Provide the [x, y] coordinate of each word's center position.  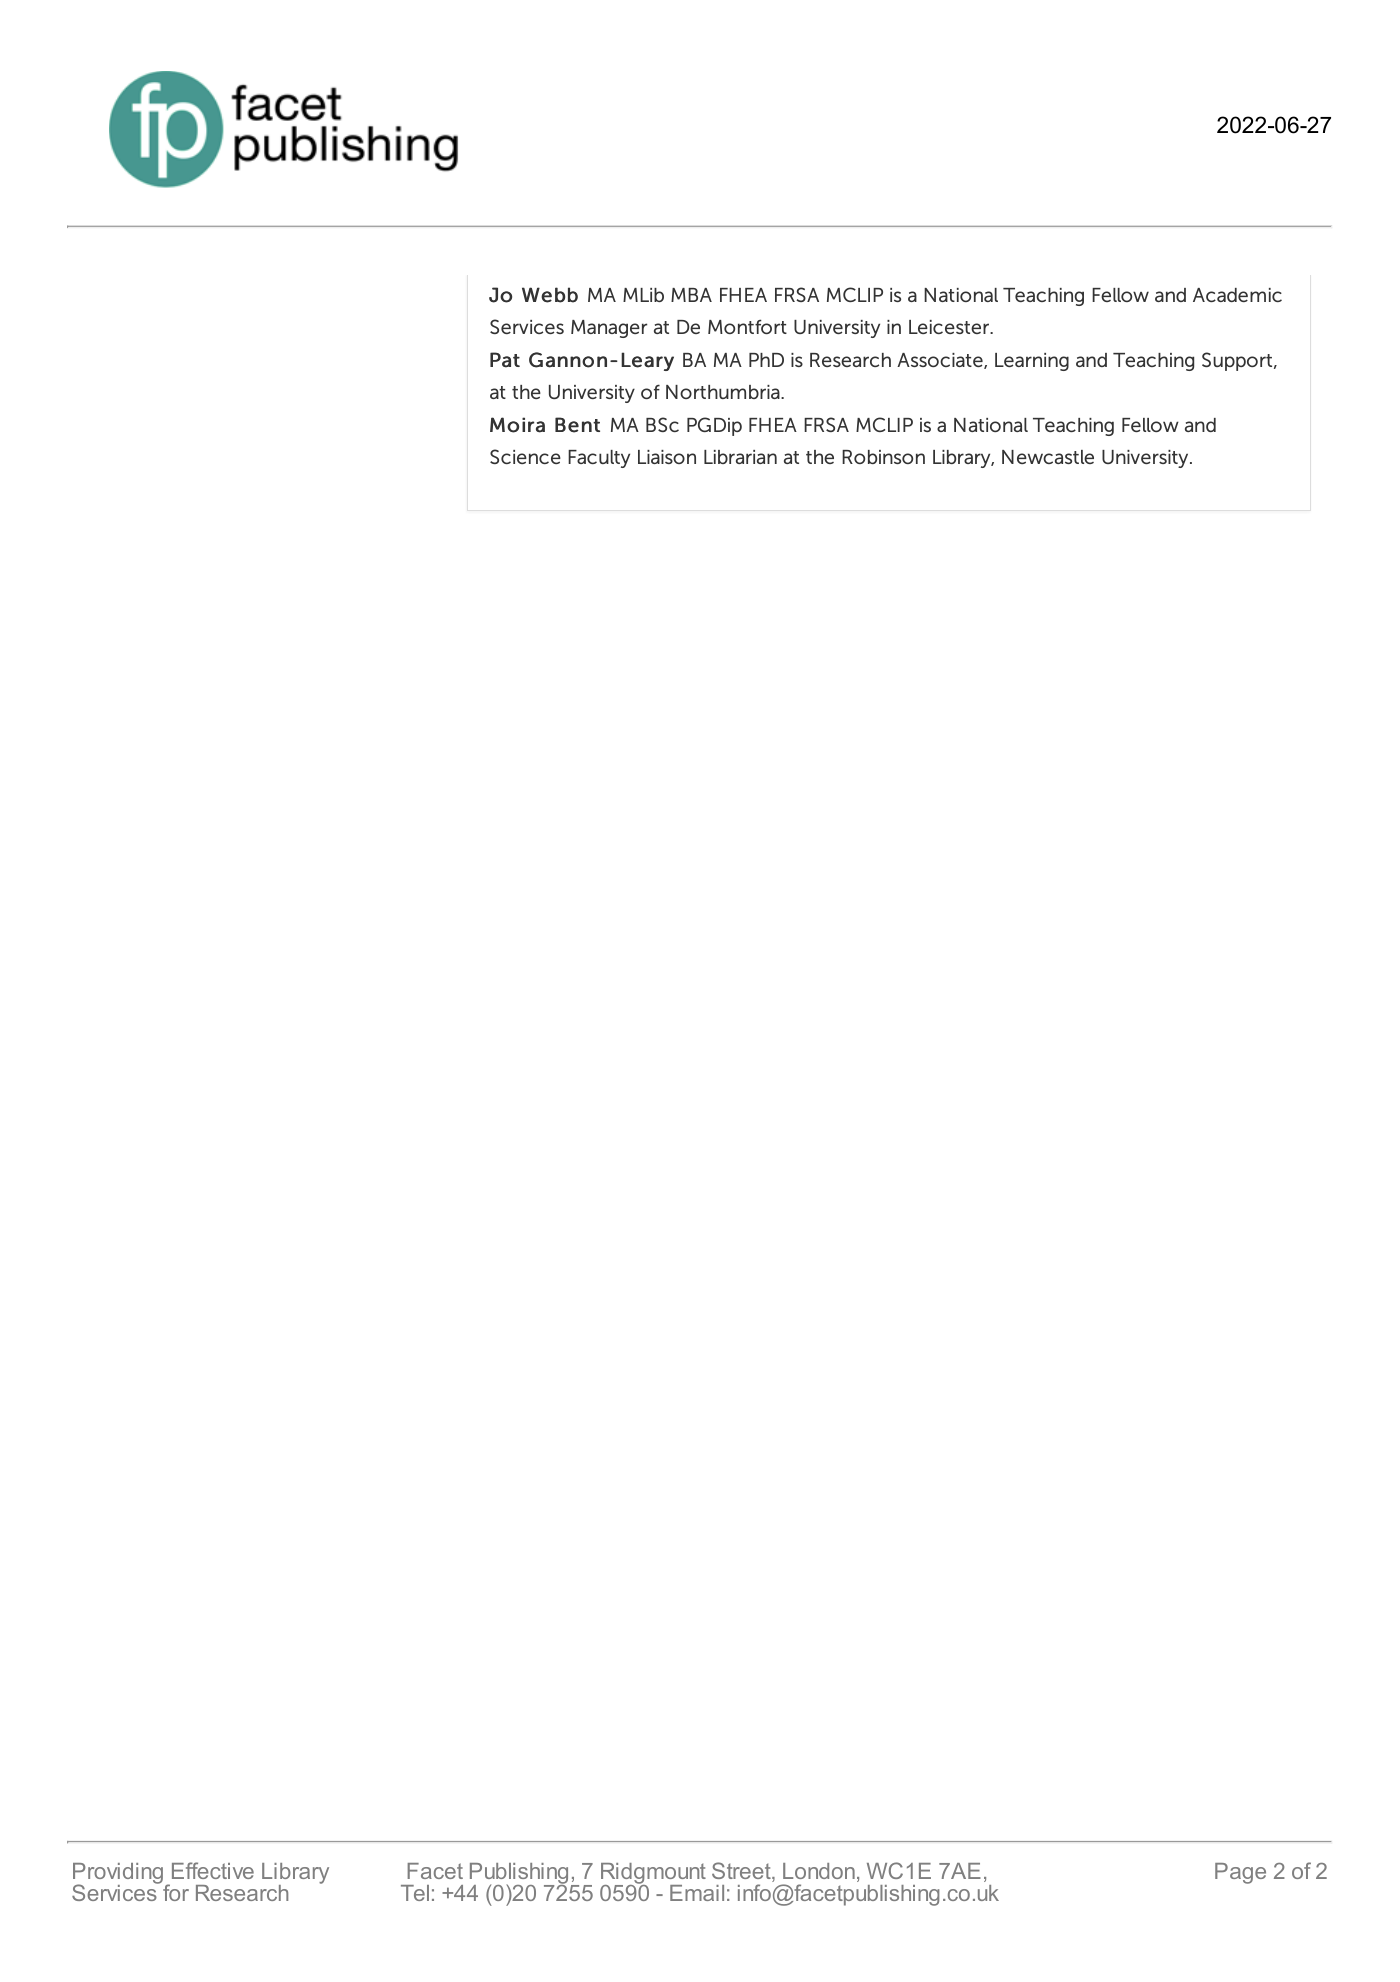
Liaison [667, 457]
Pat [505, 360]
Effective [213, 1870]
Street [742, 1872]
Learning [1032, 362]
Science [525, 456]
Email [697, 1893]
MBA [691, 295]
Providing [118, 1874]
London [819, 1871]
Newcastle [1048, 457]
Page [1240, 1873]
